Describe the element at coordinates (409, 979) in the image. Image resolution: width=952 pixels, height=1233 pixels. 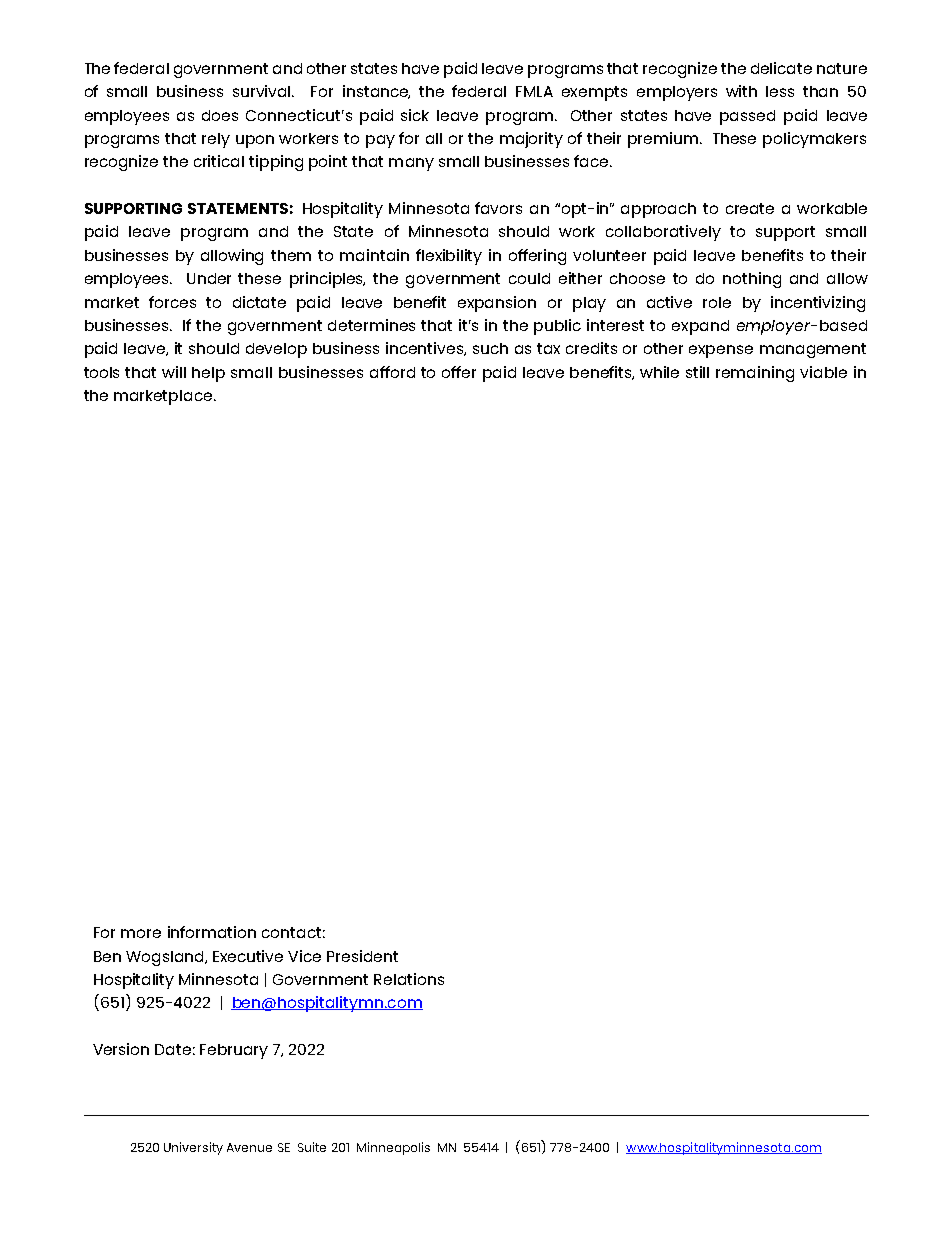
I see `Relations` at that location.
